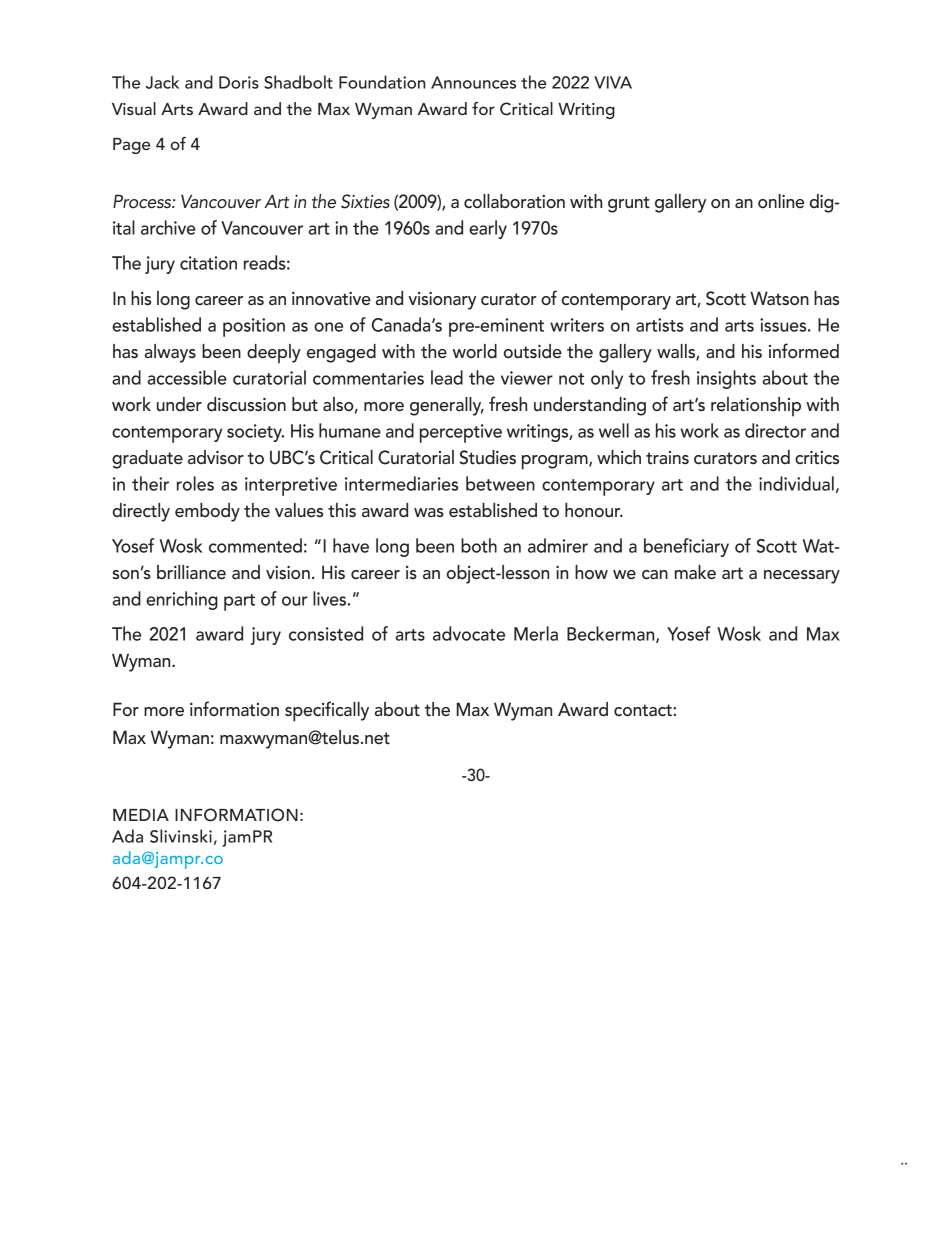  I want to click on specifically, so click(327, 711).
